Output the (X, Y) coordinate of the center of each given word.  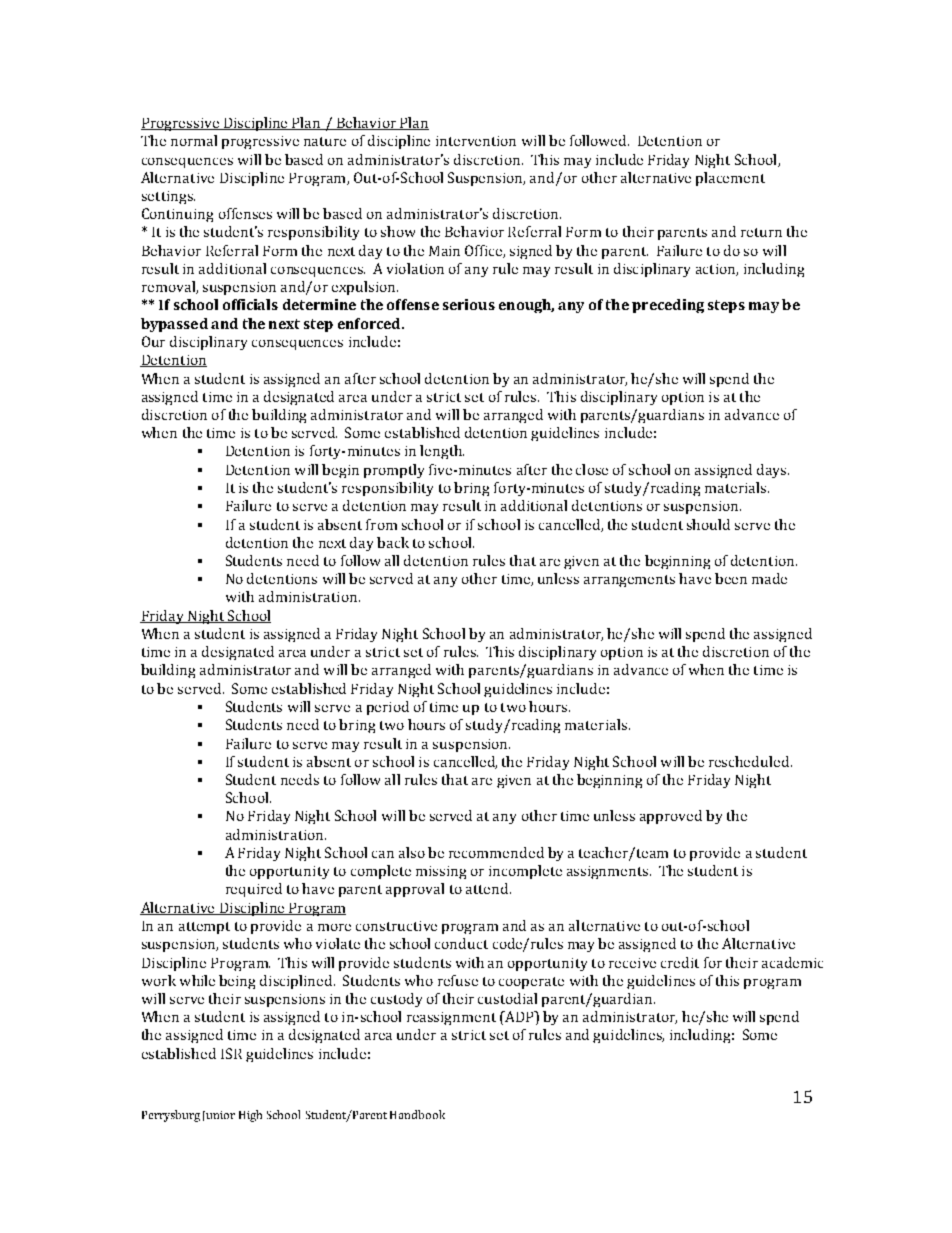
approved (671, 817)
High (250, 1116)
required (254, 890)
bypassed (174, 325)
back (393, 542)
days (773, 471)
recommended (496, 852)
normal (194, 140)
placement (730, 179)
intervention (476, 141)
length (442, 452)
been (731, 578)
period (388, 708)
